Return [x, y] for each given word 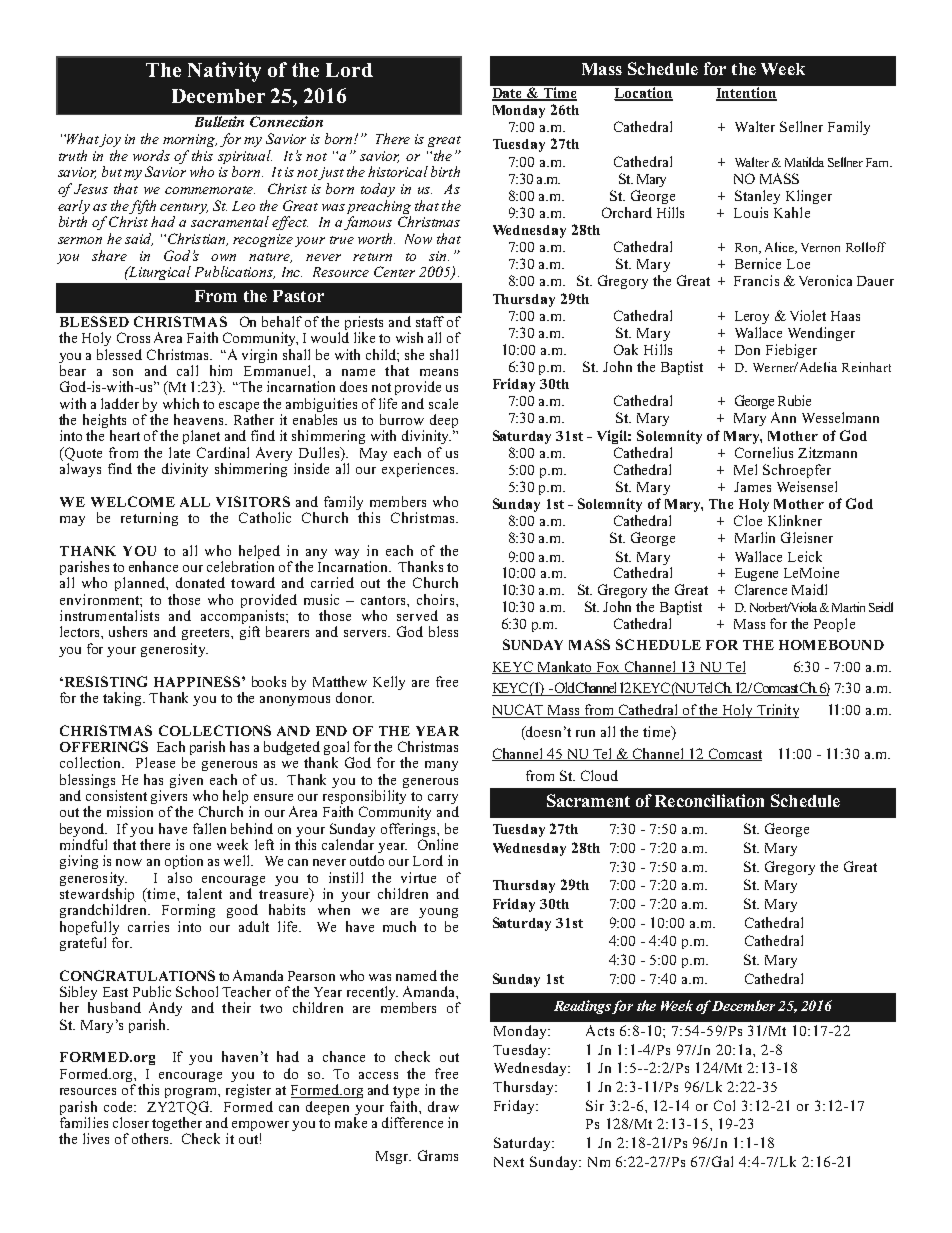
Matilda [804, 162]
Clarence [761, 589]
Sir [595, 1105]
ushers [128, 631]
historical [398, 171]
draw [443, 1106]
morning [190, 140]
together [177, 1125]
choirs [437, 599]
